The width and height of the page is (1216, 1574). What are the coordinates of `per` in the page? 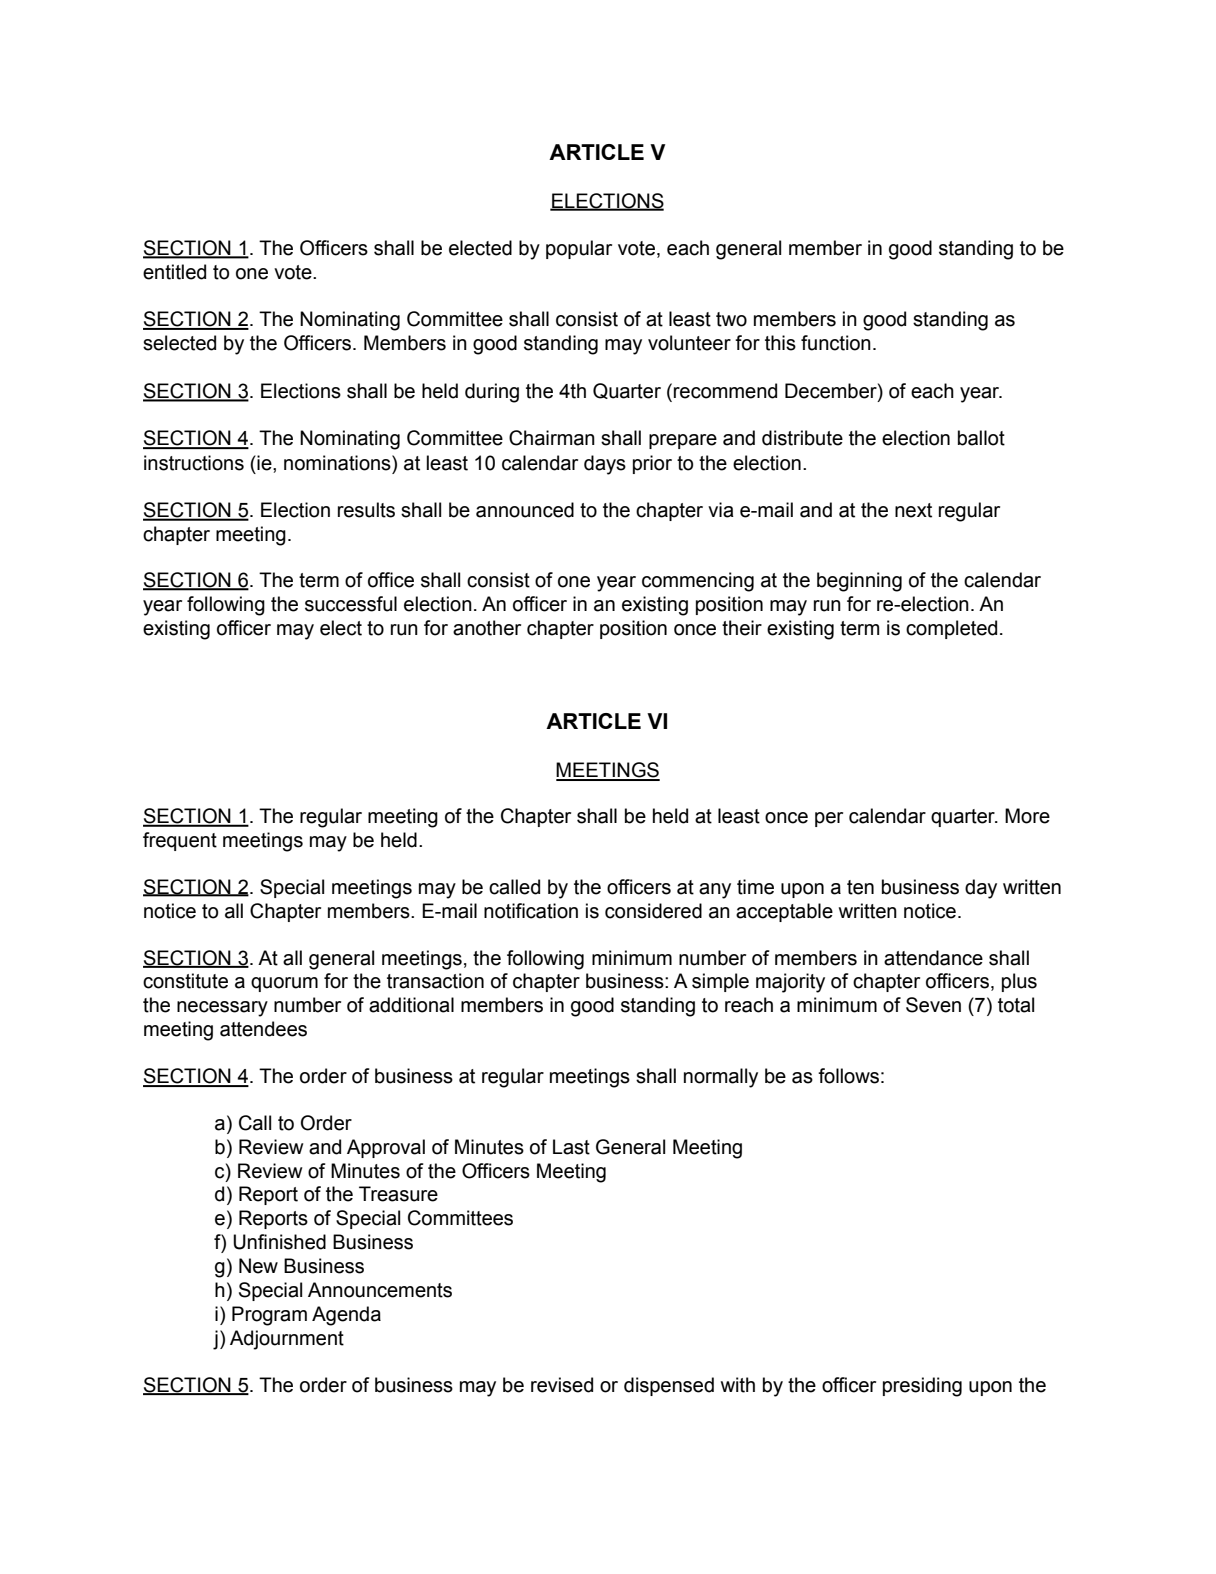 It's located at (829, 819).
